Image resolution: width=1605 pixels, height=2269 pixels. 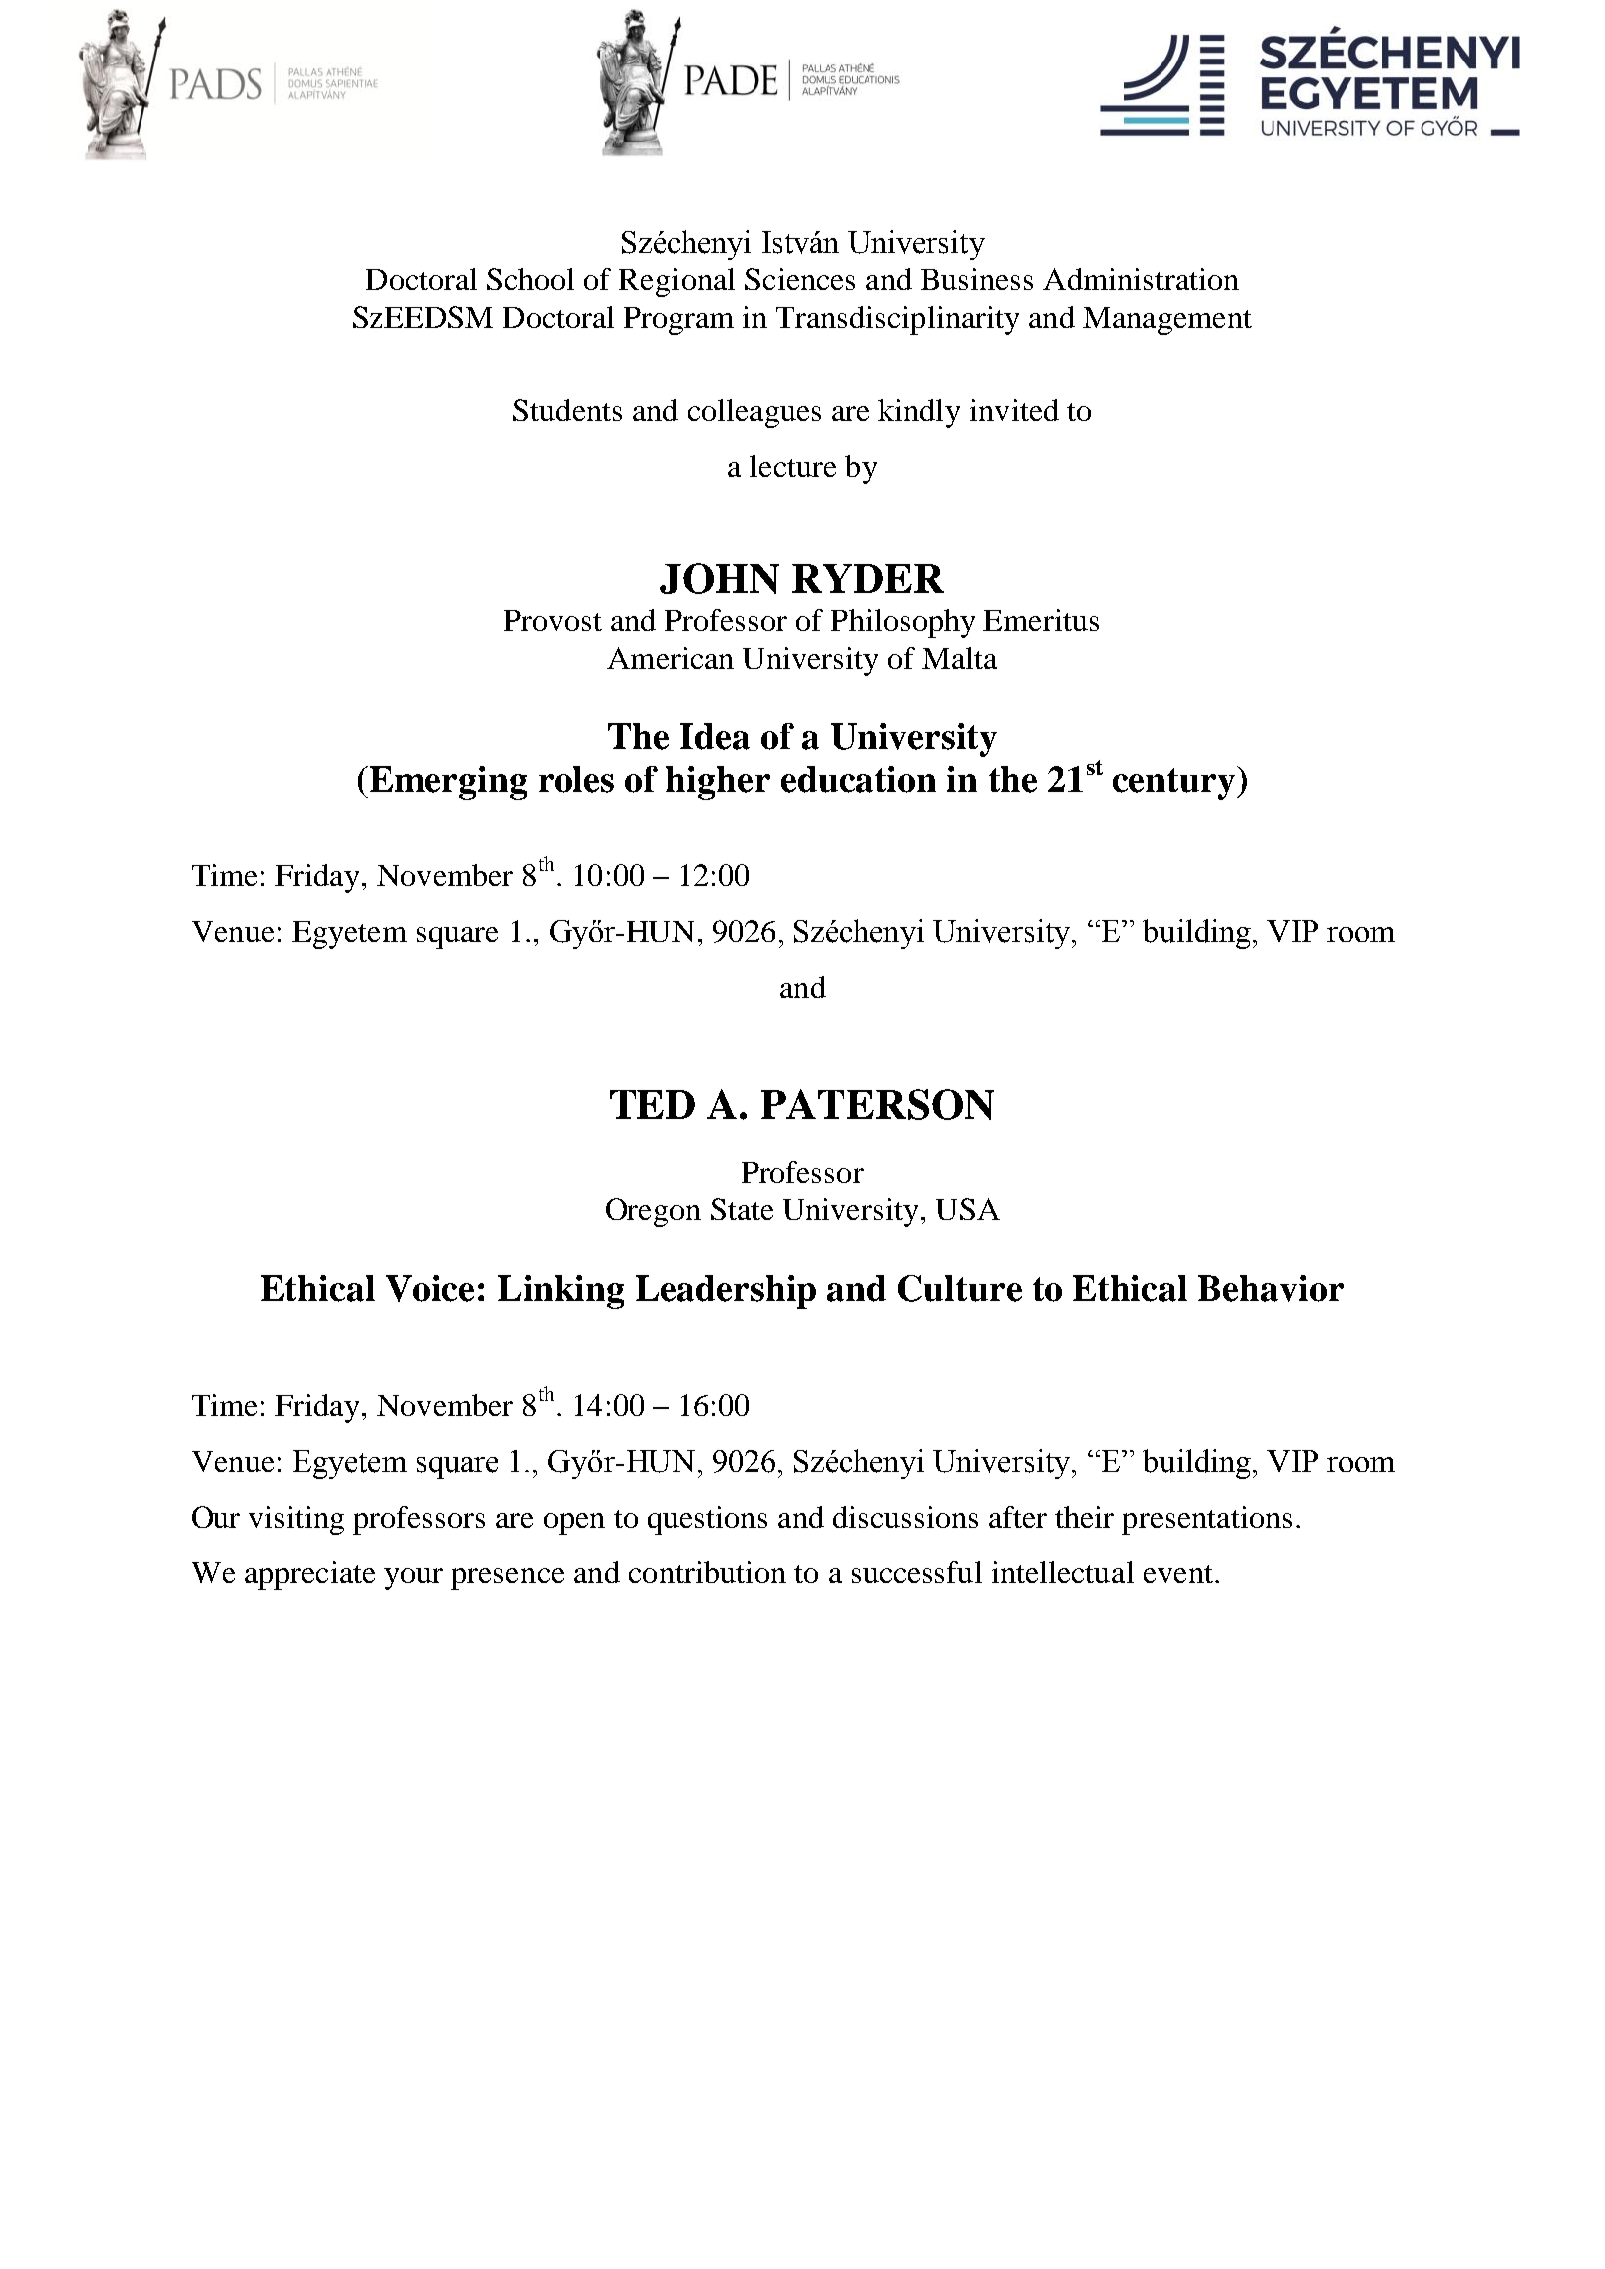 I want to click on Management, so click(x=1167, y=321).
